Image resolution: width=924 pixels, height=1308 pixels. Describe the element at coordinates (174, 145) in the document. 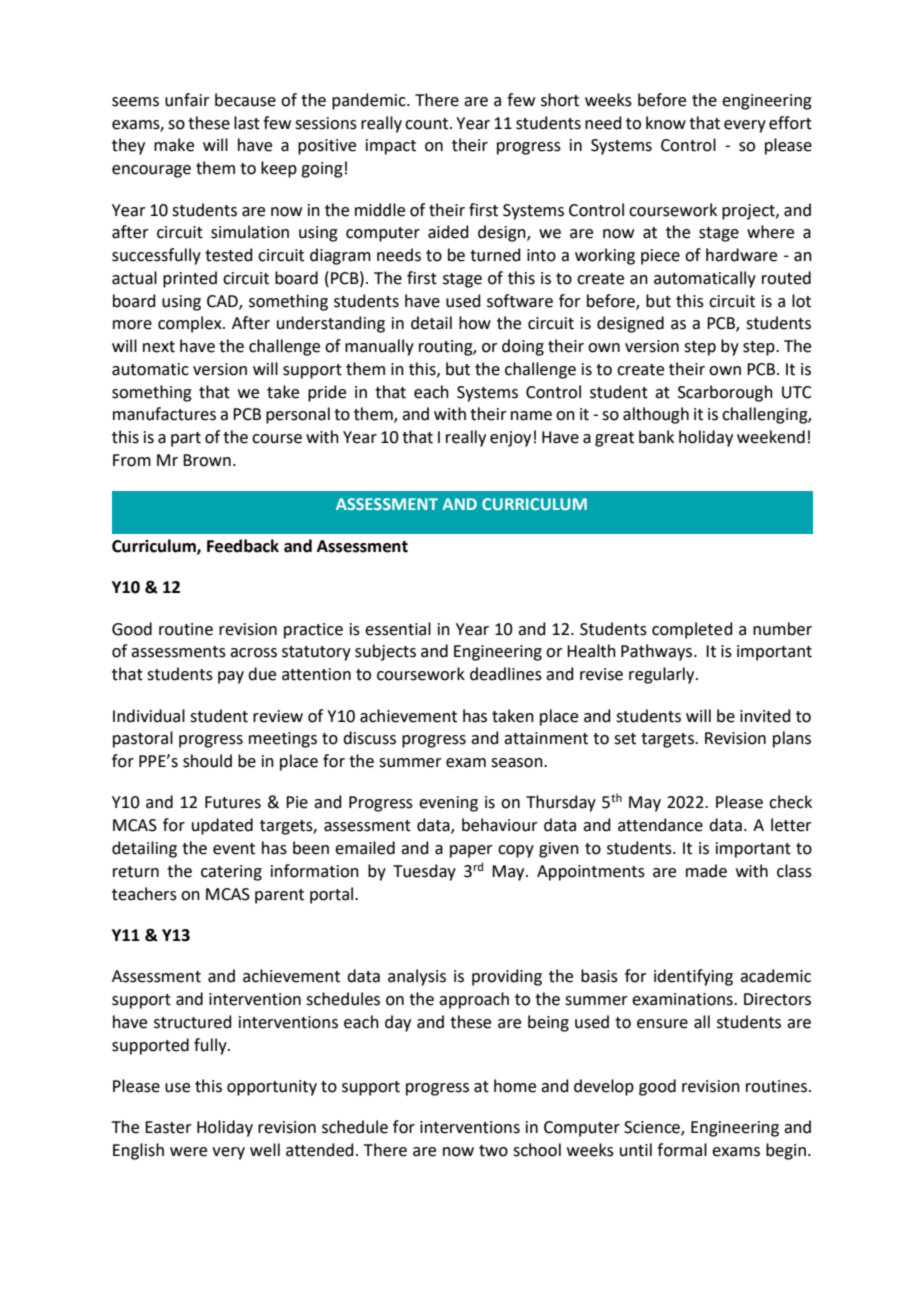

I see `make` at that location.
